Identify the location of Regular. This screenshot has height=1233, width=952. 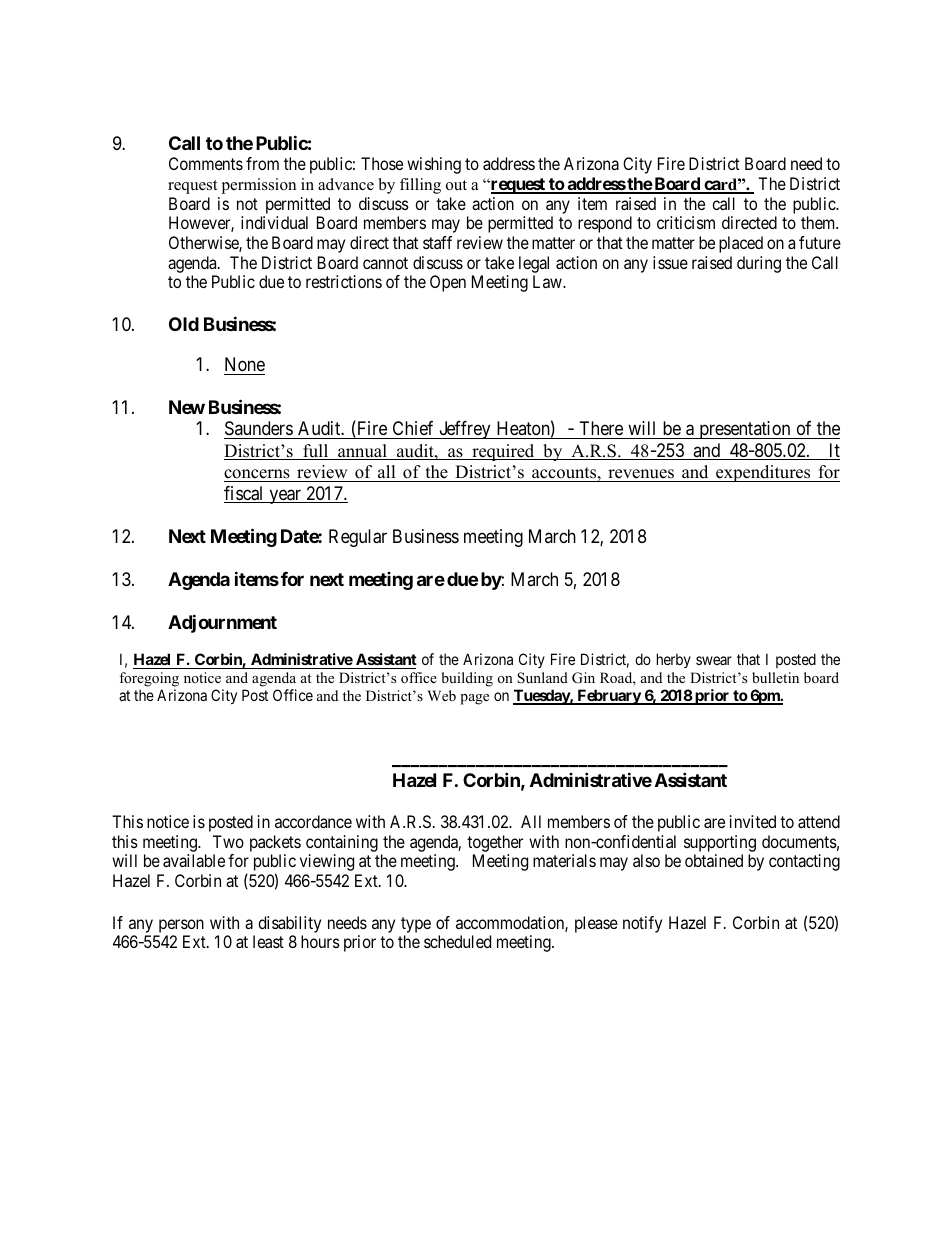
(358, 538).
